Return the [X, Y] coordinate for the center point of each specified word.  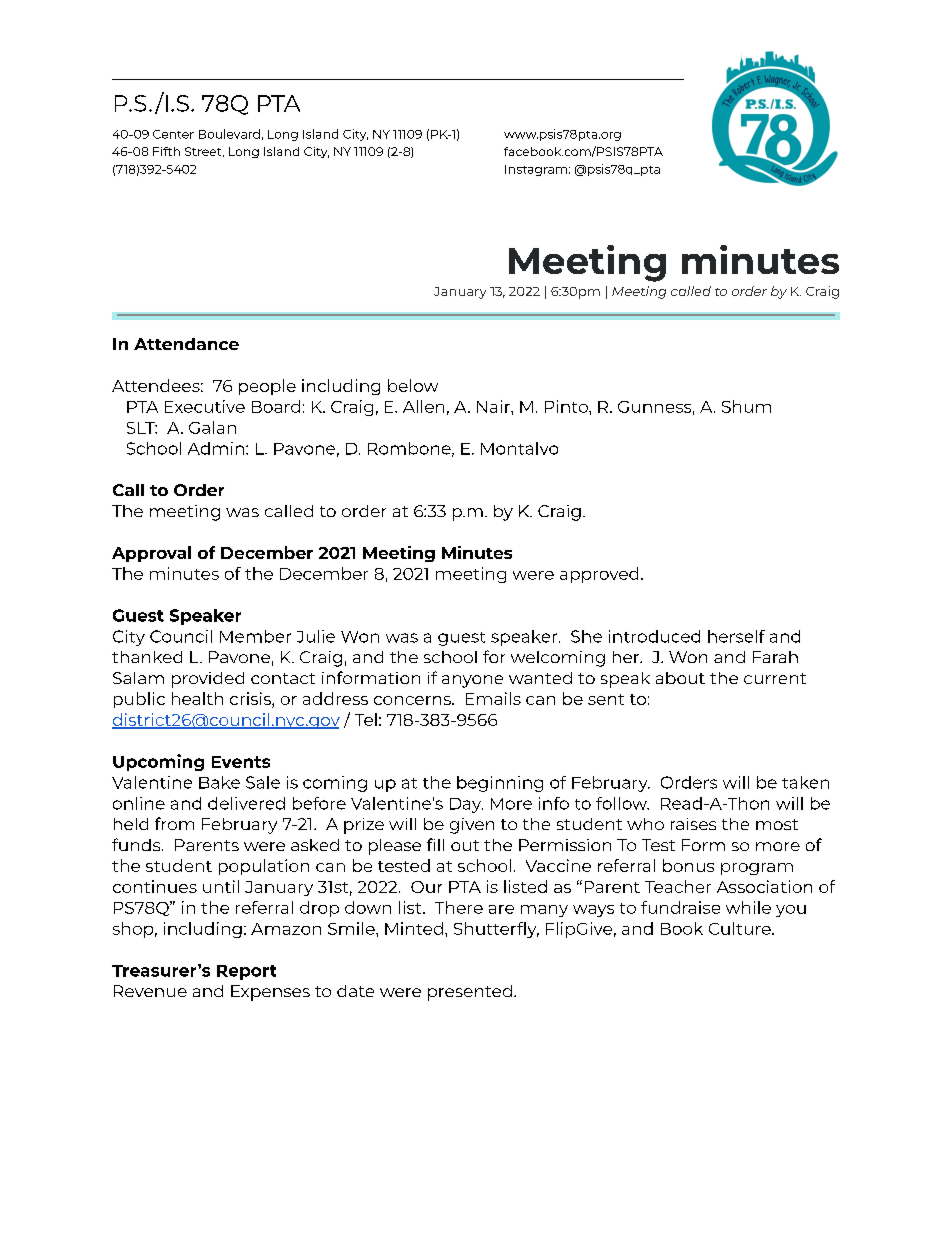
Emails [493, 698]
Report [246, 972]
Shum [746, 406]
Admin [216, 448]
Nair [494, 406]
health [197, 698]
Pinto [567, 406]
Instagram [536, 170]
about [680, 678]
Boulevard [229, 134]
